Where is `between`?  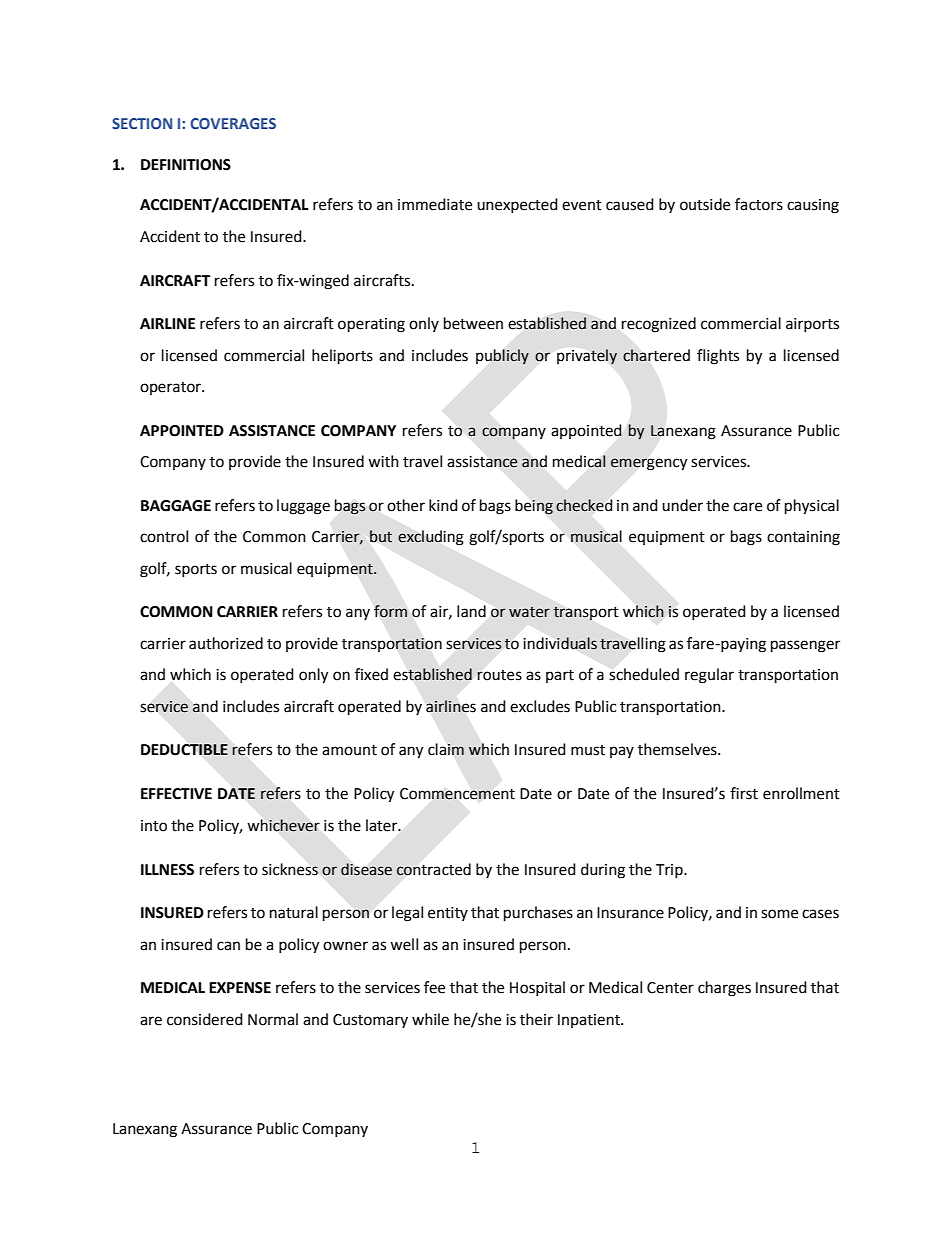 between is located at coordinates (473, 323).
